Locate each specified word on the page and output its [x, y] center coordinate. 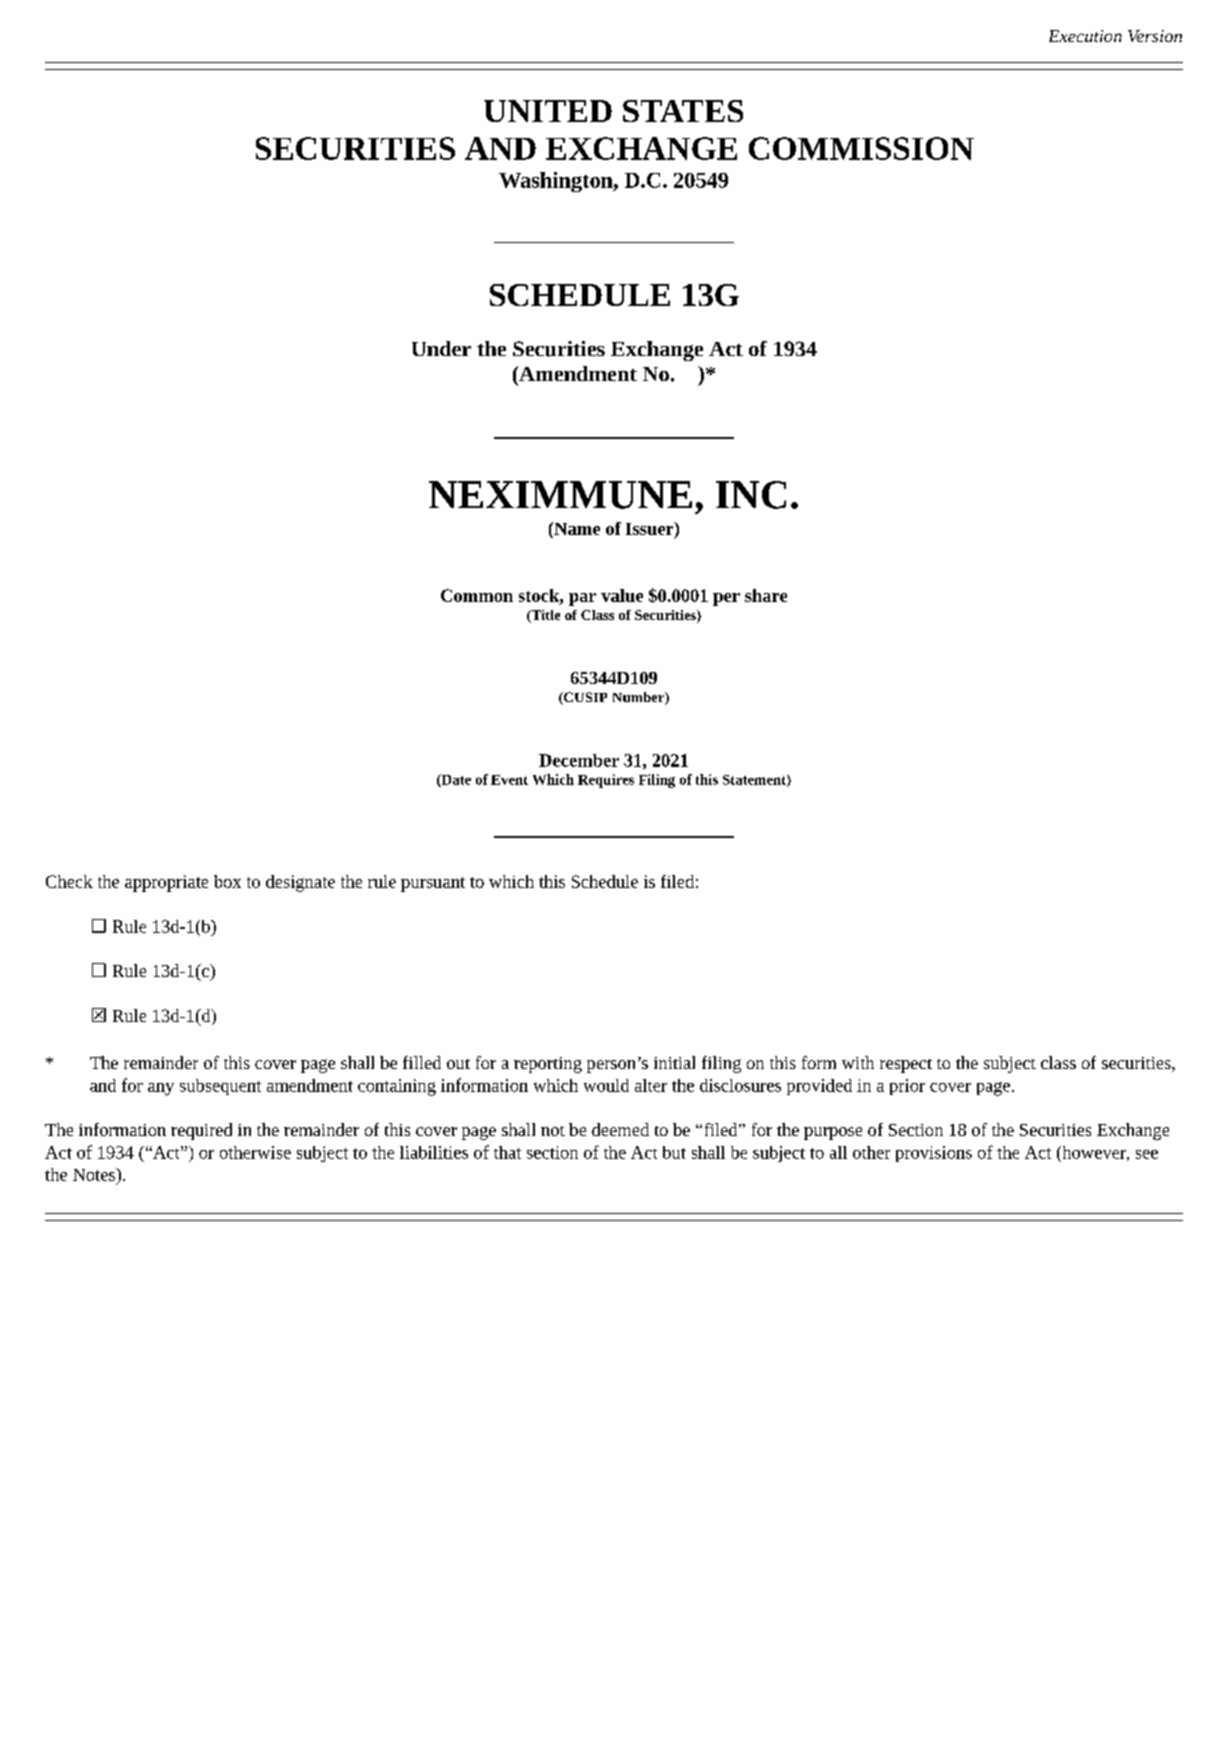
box [227, 881]
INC [751, 495]
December [579, 760]
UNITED [548, 111]
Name [576, 528]
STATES [683, 111]
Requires [606, 781]
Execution [1085, 36]
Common [477, 595]
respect [906, 1066]
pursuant [433, 884]
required [201, 1131]
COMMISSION [861, 148]
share [766, 595]
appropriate [166, 883]
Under [441, 348]
